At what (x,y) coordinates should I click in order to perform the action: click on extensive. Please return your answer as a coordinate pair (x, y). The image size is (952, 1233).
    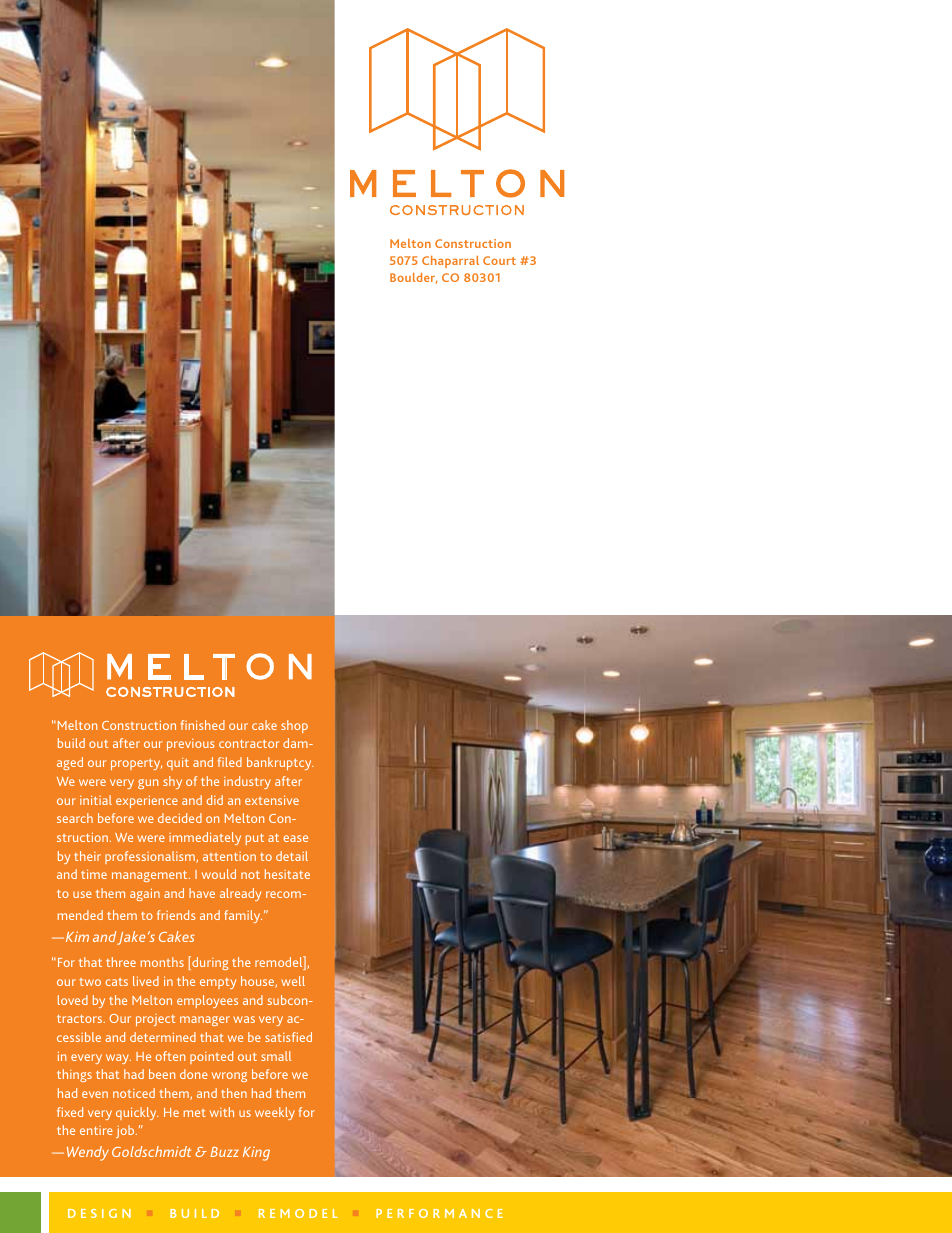
    Looking at the image, I should click on (272, 800).
